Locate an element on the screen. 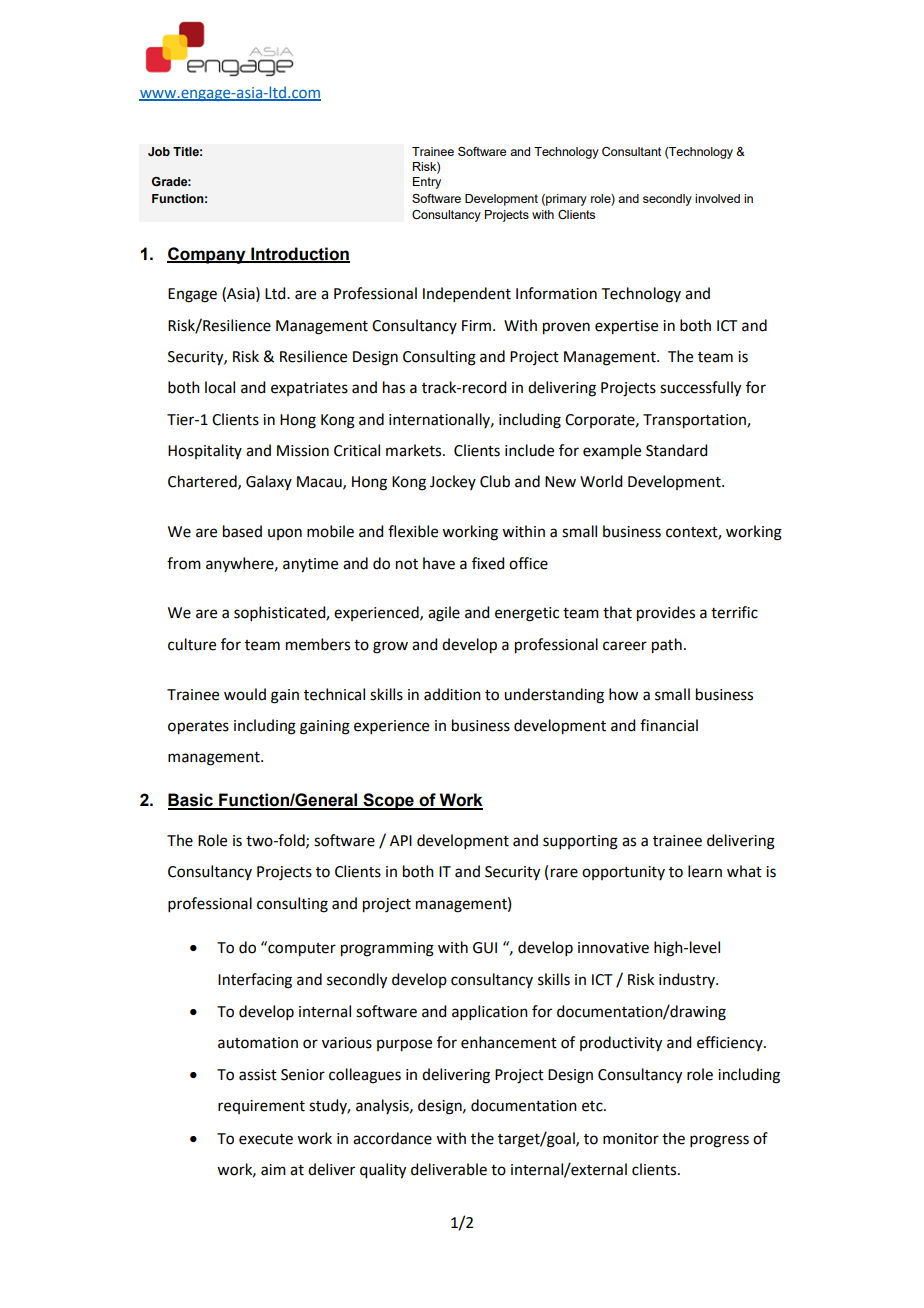 This screenshot has height=1308, width=924. Entry is located at coordinates (427, 183).
